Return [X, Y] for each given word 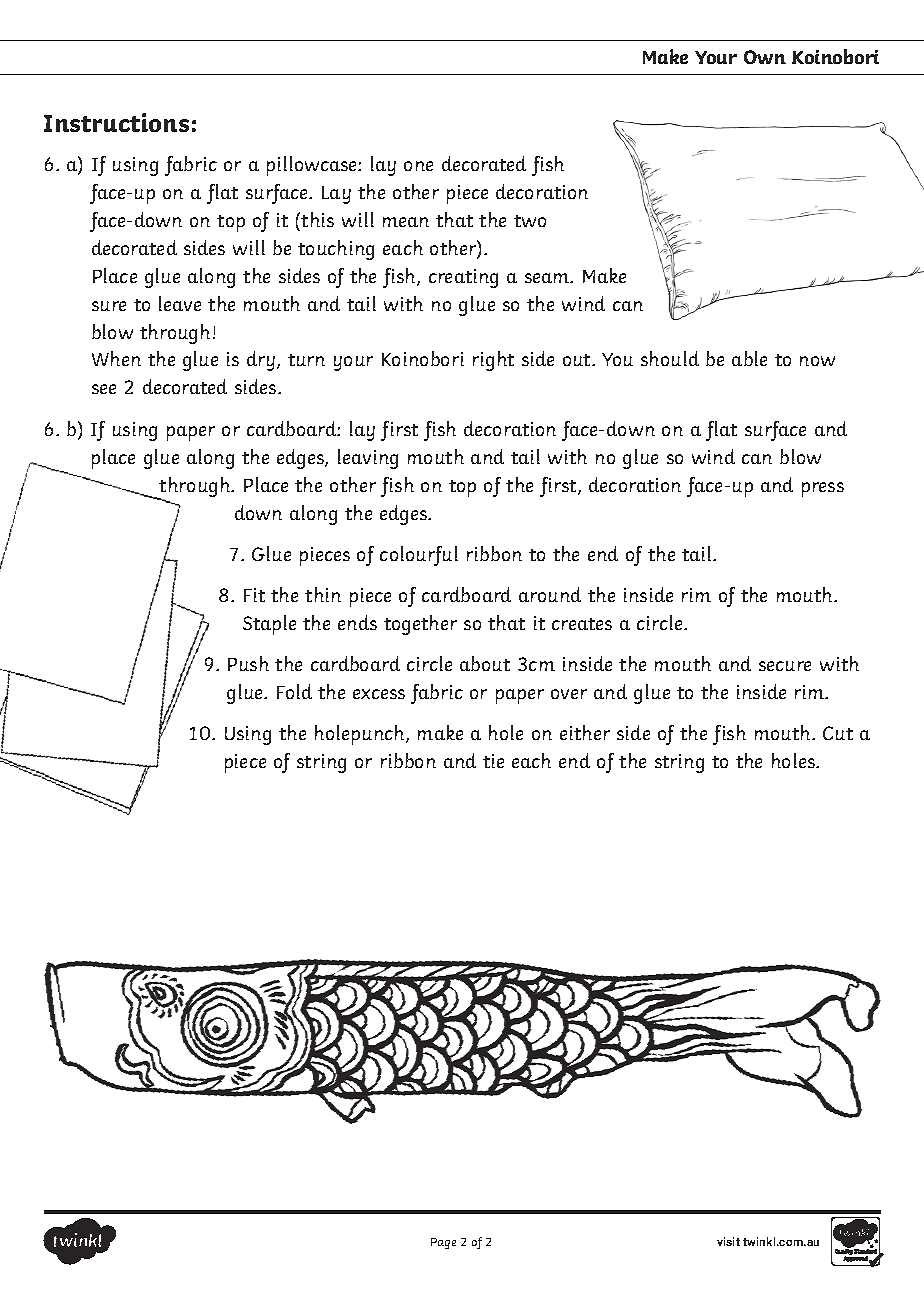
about [485, 663]
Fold [294, 691]
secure [785, 666]
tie [493, 761]
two [530, 221]
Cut [838, 733]
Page [443, 1243]
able [749, 358]
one [418, 166]
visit [728, 1241]
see [104, 389]
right [493, 361]
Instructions [116, 122]
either [585, 732]
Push [248, 663]
